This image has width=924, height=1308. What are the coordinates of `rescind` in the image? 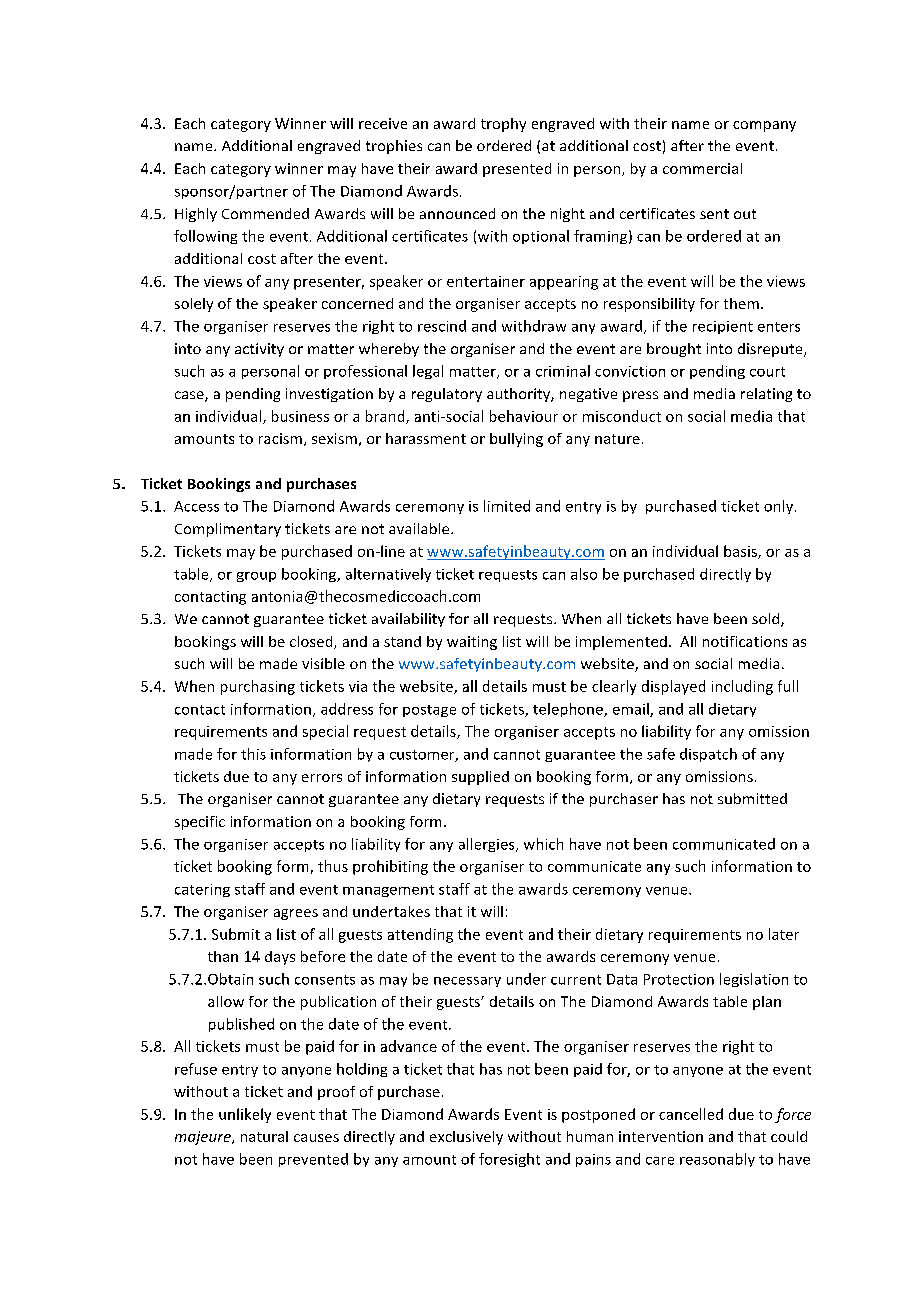 It's located at (442, 326).
